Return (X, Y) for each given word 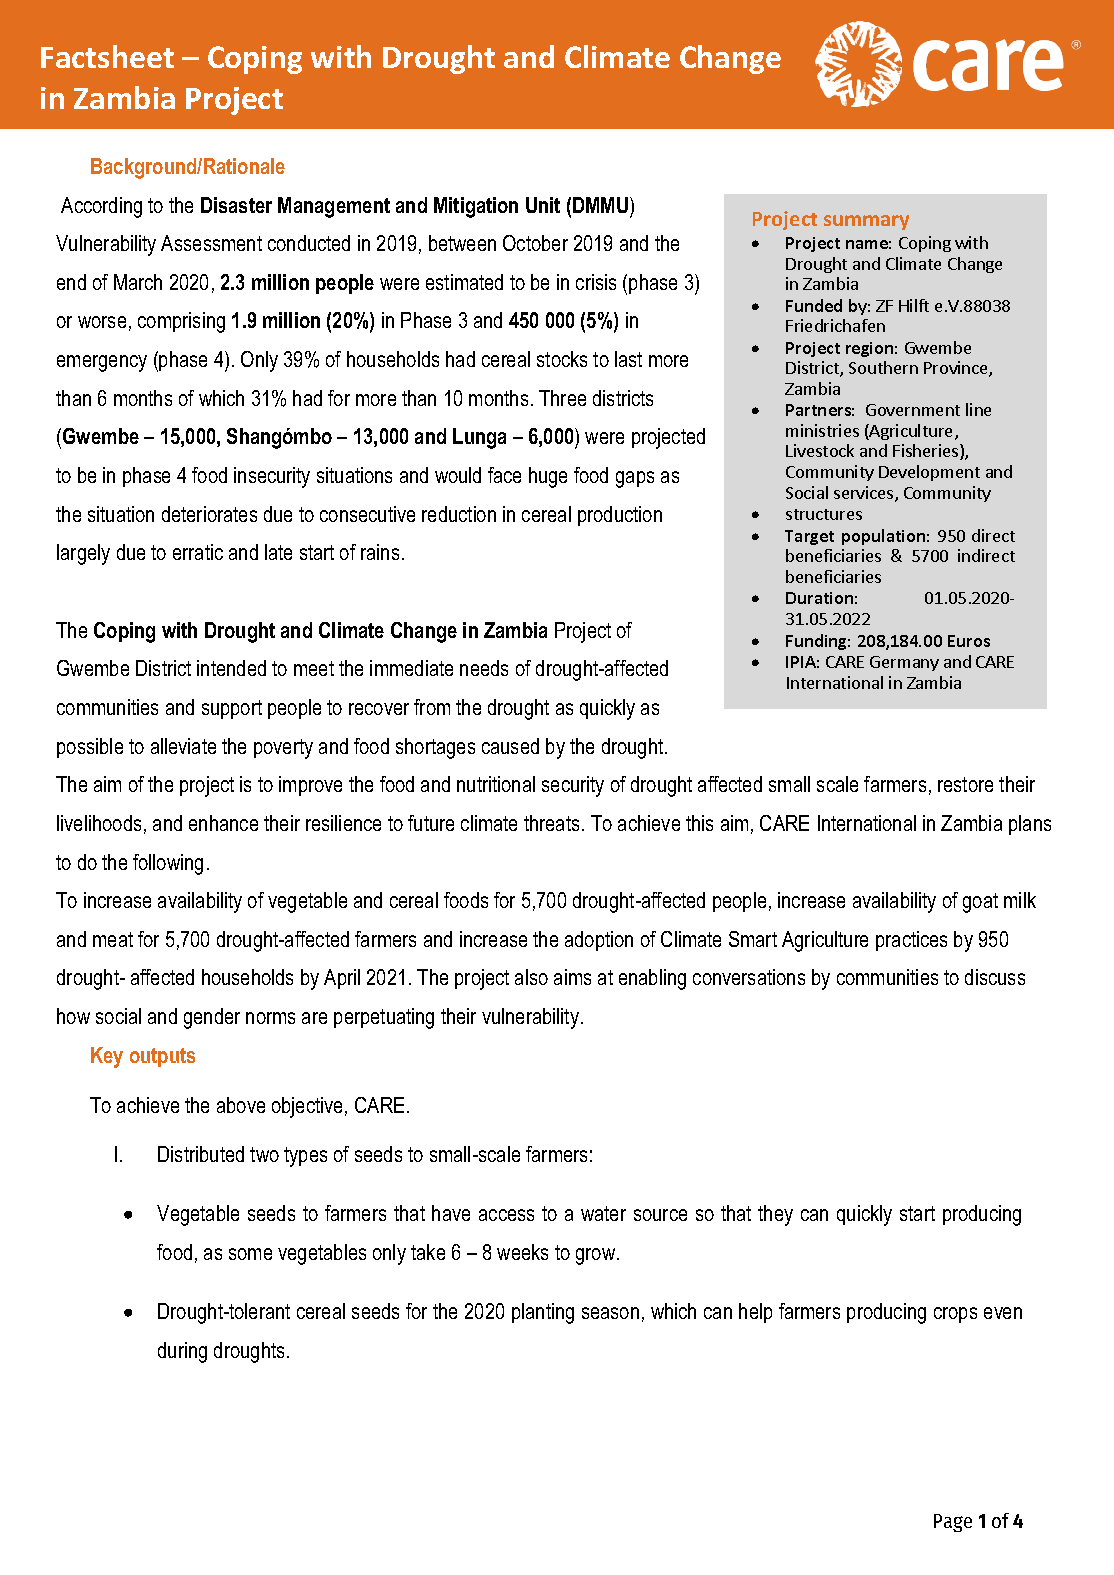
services (865, 494)
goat (980, 903)
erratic (198, 552)
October (535, 243)
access (506, 1215)
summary (866, 222)
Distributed (201, 1154)
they (775, 1215)
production (620, 516)
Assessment (211, 243)
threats (551, 823)
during (182, 1352)
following (168, 864)
